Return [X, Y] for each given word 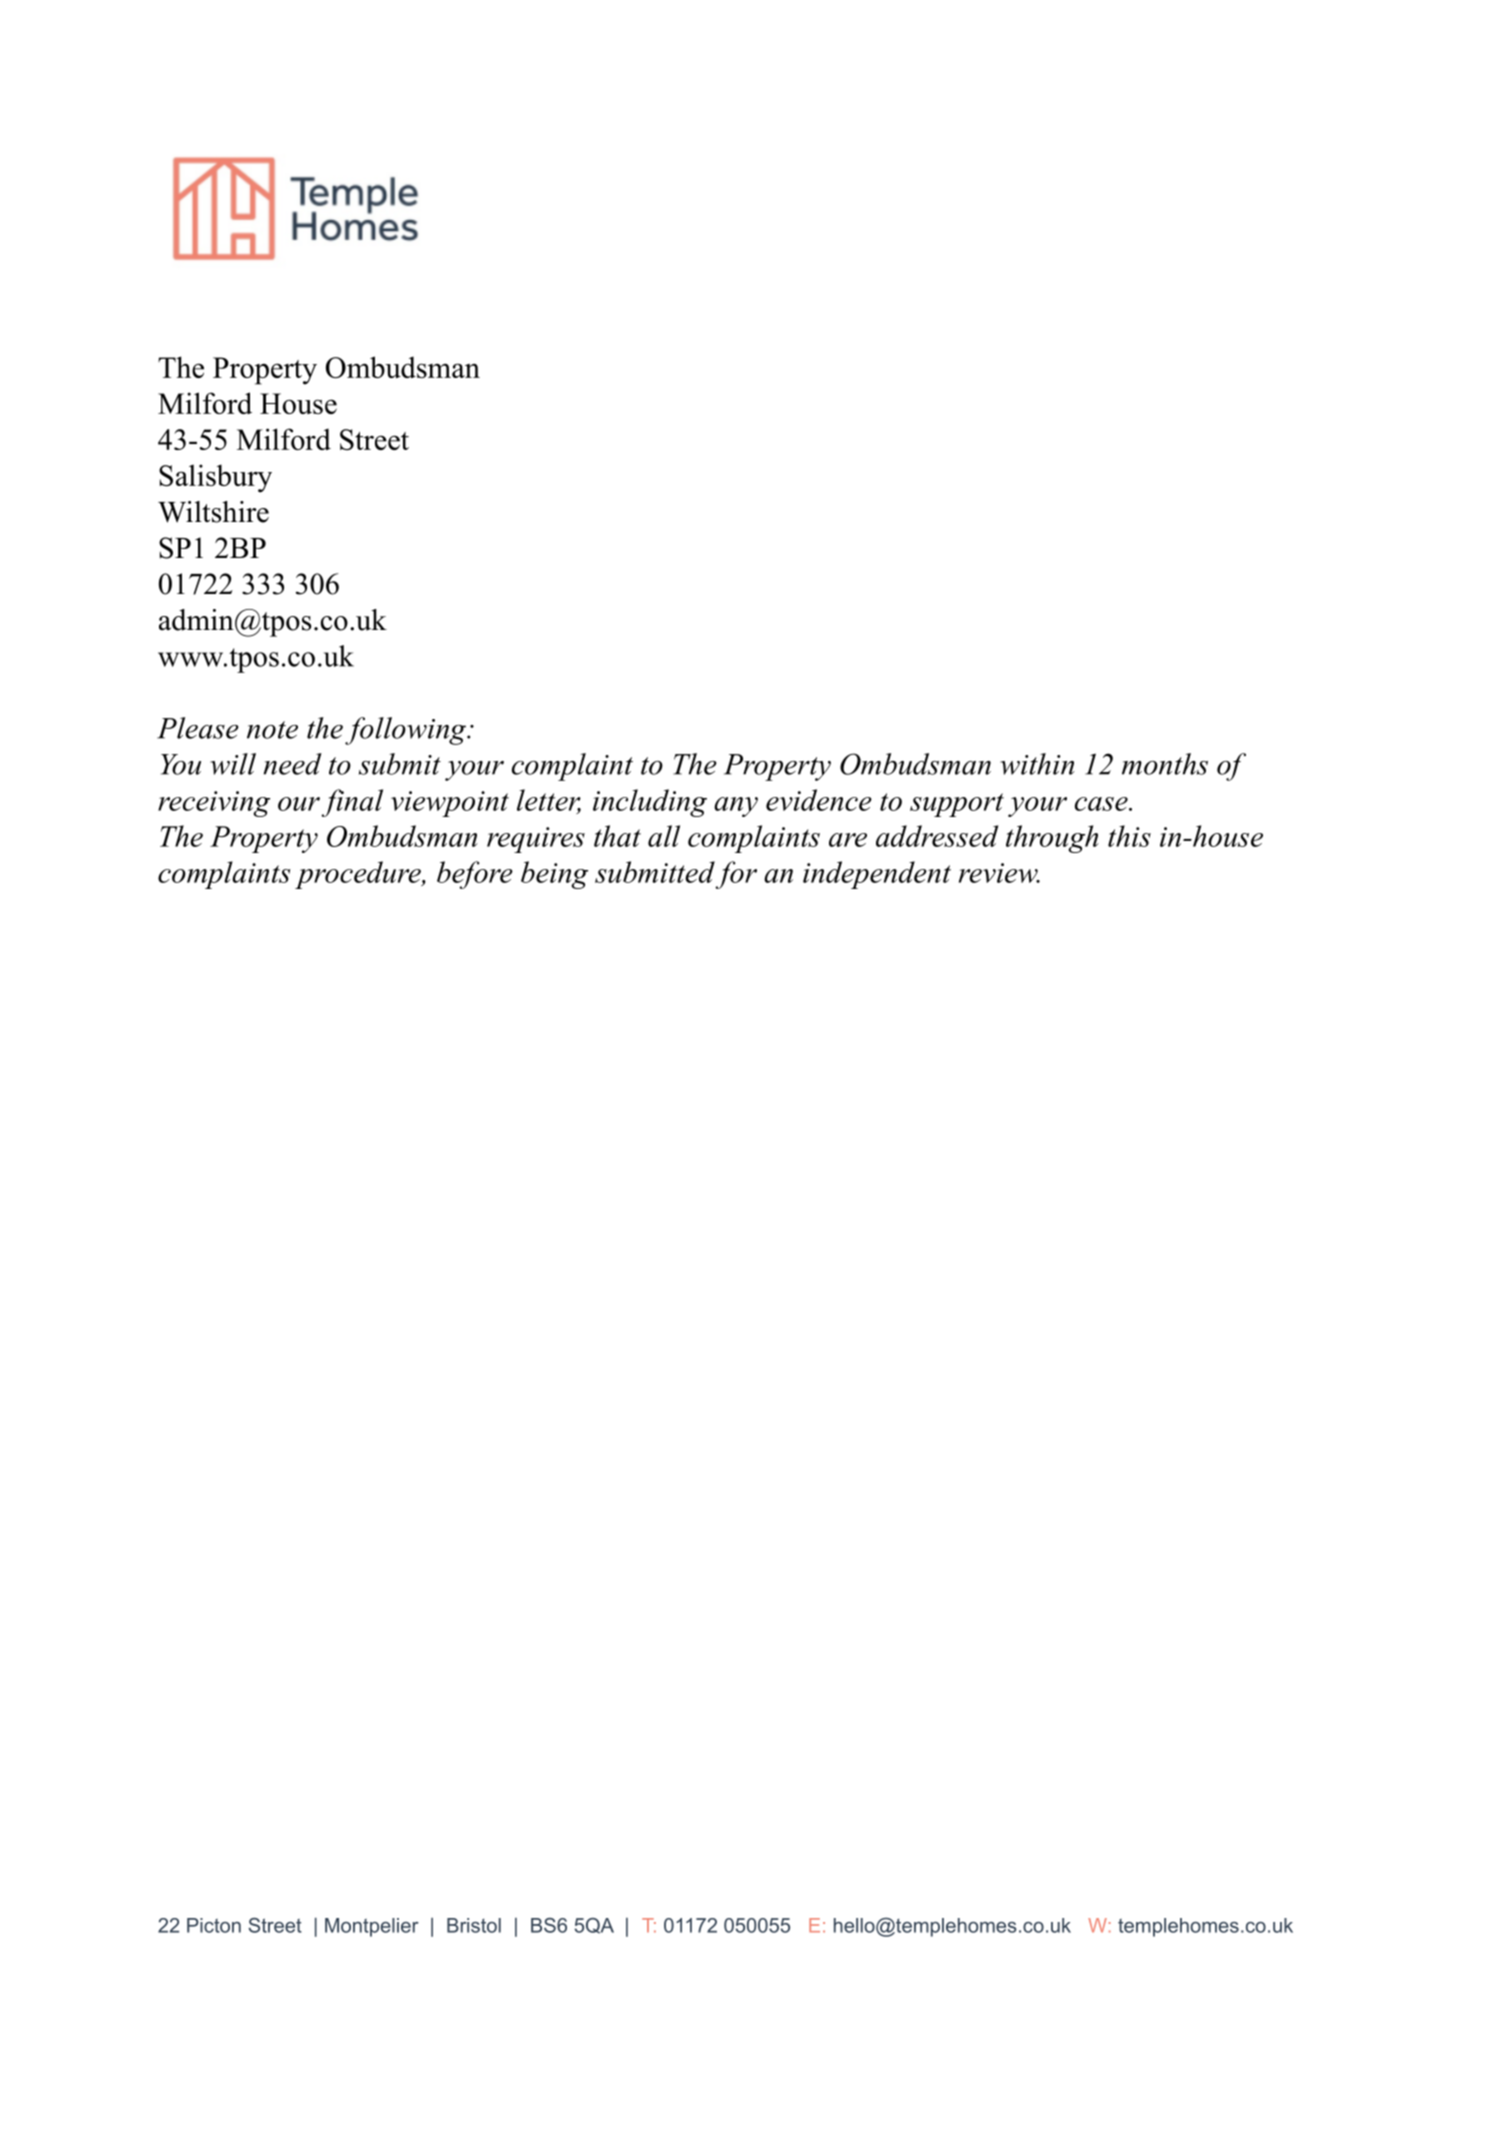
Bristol [474, 1925]
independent [877, 875]
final [352, 803]
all [664, 836]
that [617, 836]
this [1129, 836]
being [554, 875]
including [650, 803]
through [1052, 839]
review [999, 873]
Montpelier [372, 1927]
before [475, 875]
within [1037, 764]
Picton [214, 1925]
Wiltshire [213, 512]
